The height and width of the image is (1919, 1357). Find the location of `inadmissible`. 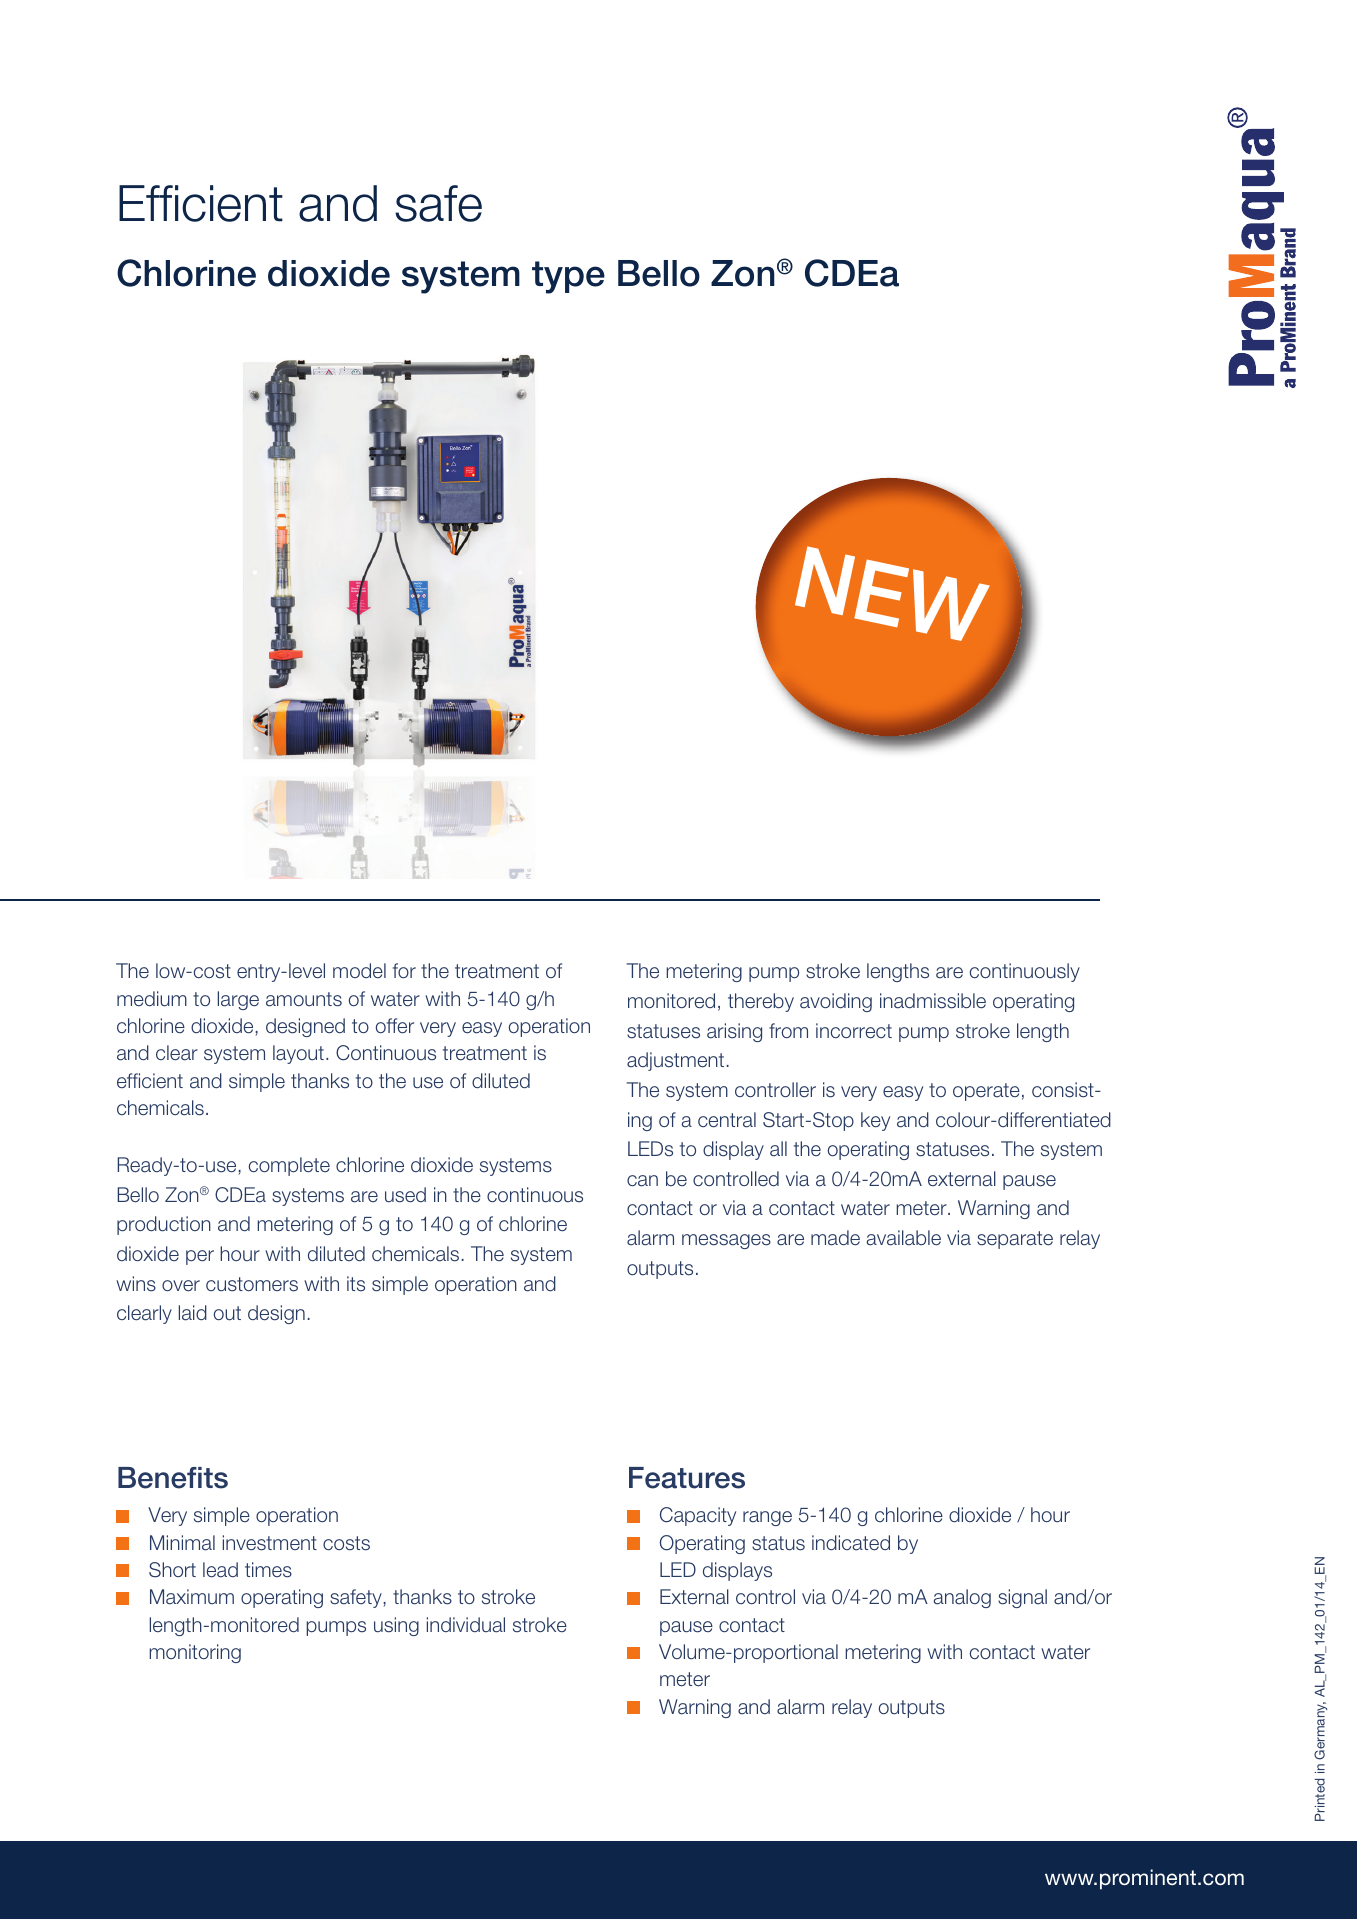

inadmissible is located at coordinates (933, 1001).
